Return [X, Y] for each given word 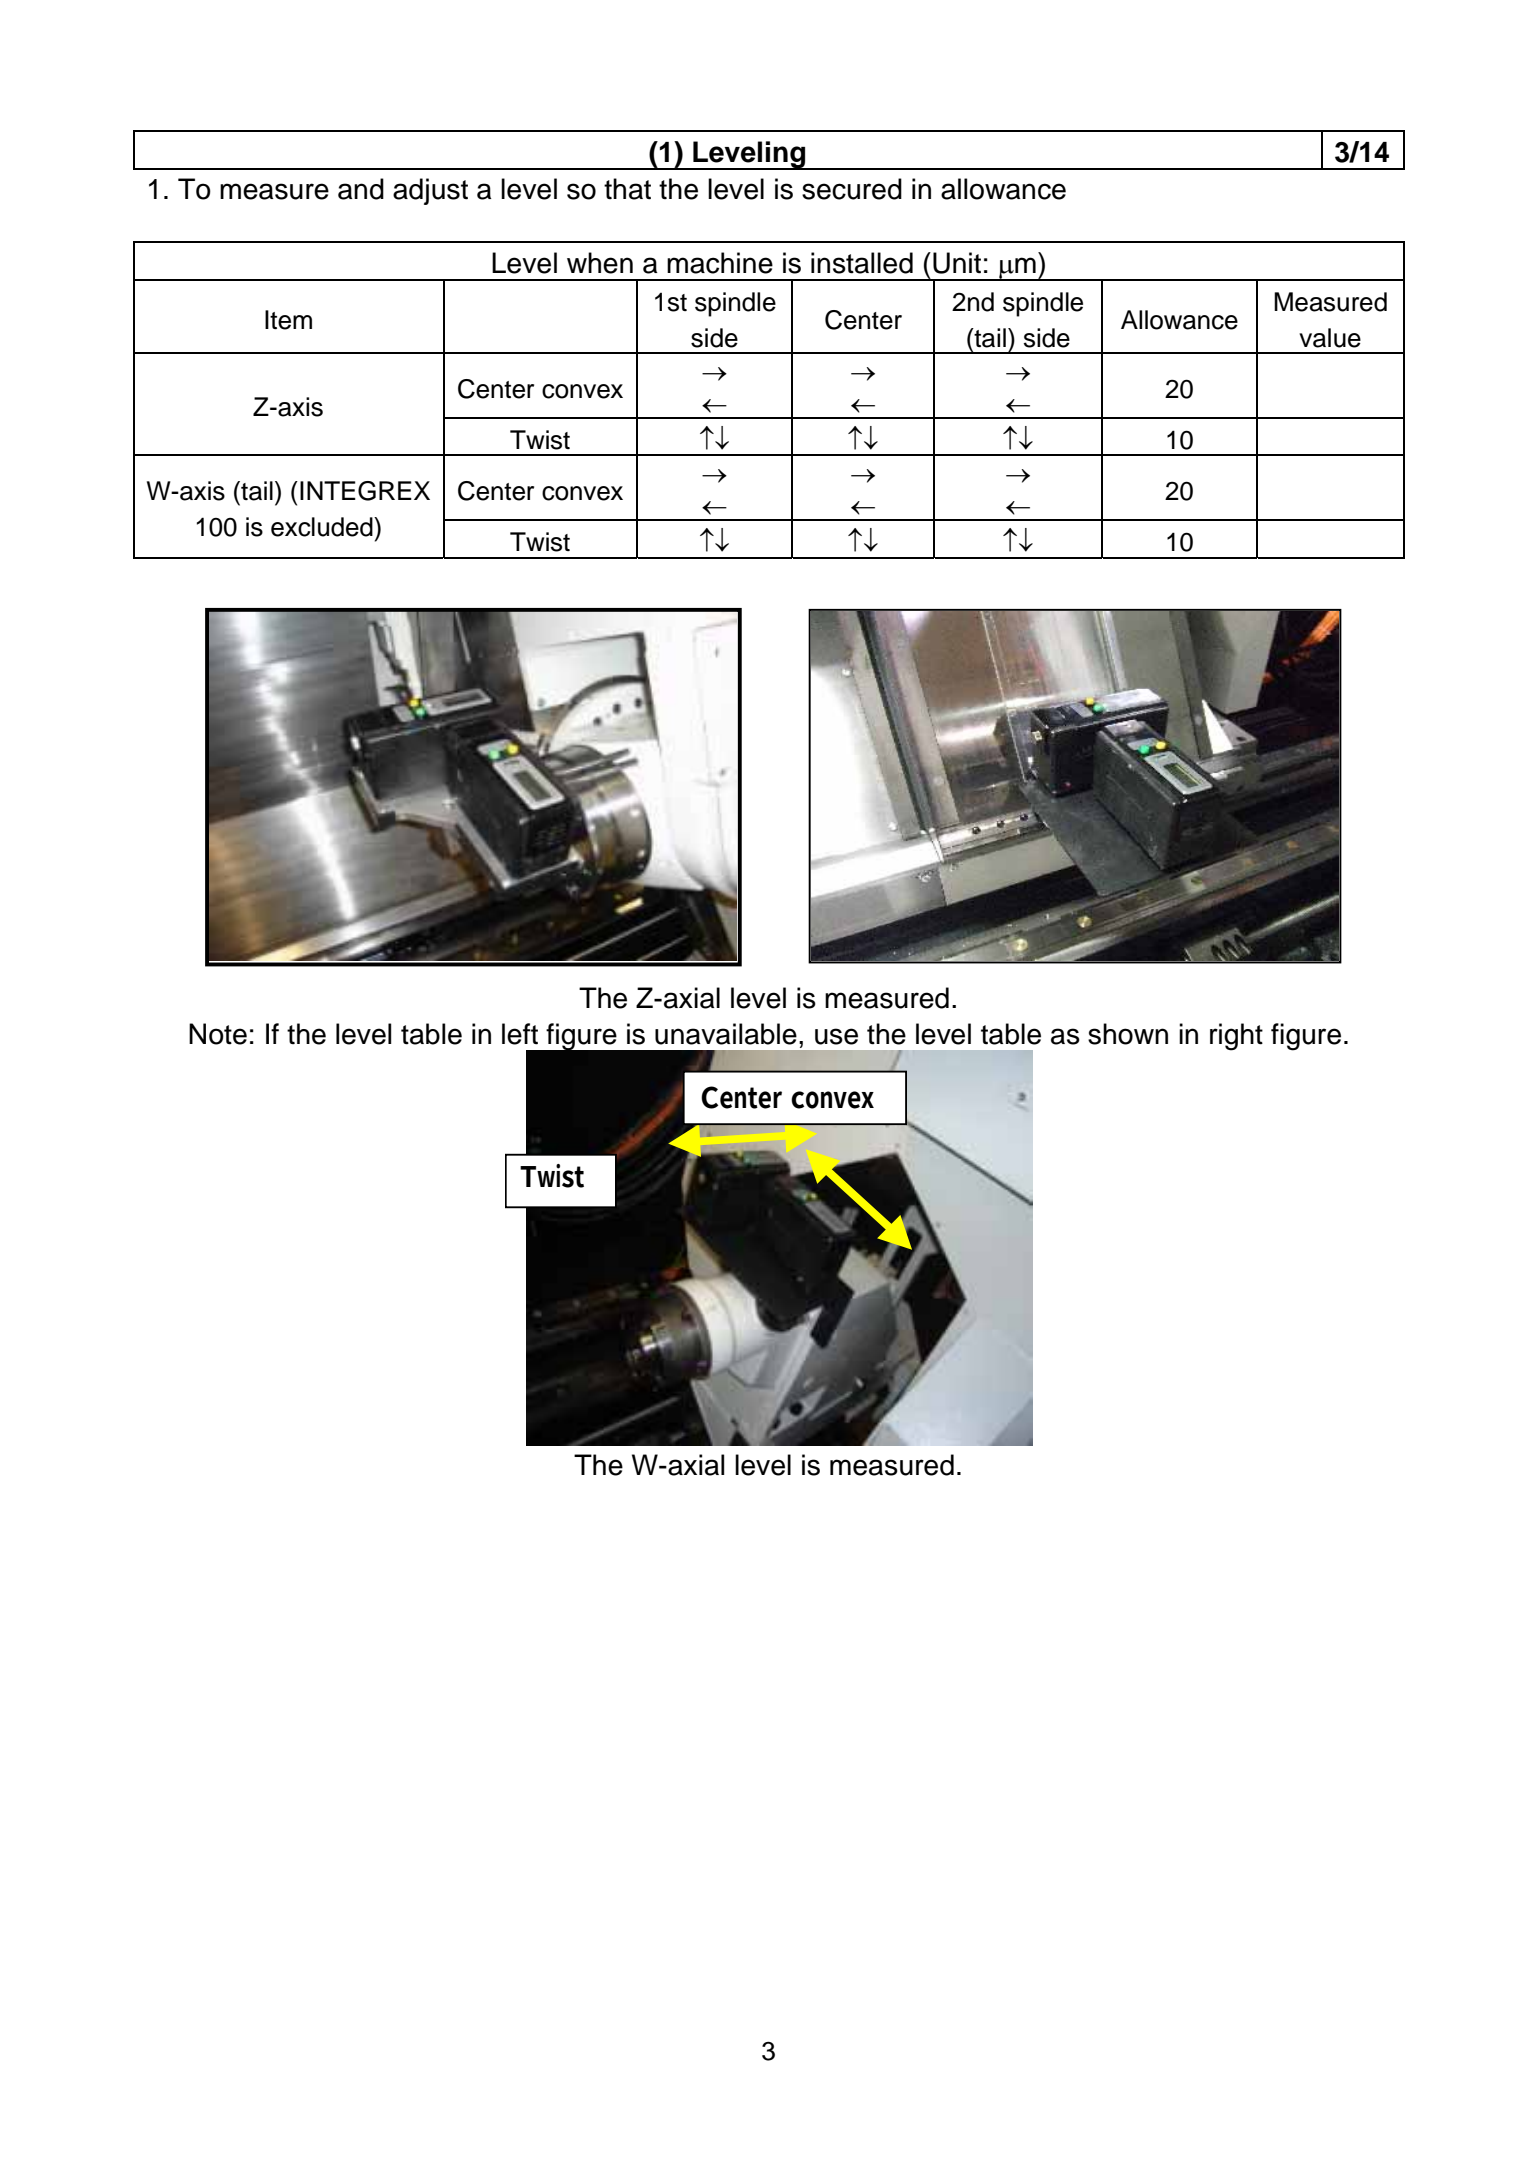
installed [862, 263]
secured [852, 189]
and [361, 189]
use [836, 1036]
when [600, 263]
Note [218, 1034]
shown [1128, 1034]
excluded [323, 527]
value [1330, 338]
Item [288, 320]
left [520, 1034]
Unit [957, 263]
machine [720, 263]
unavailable [726, 1034]
